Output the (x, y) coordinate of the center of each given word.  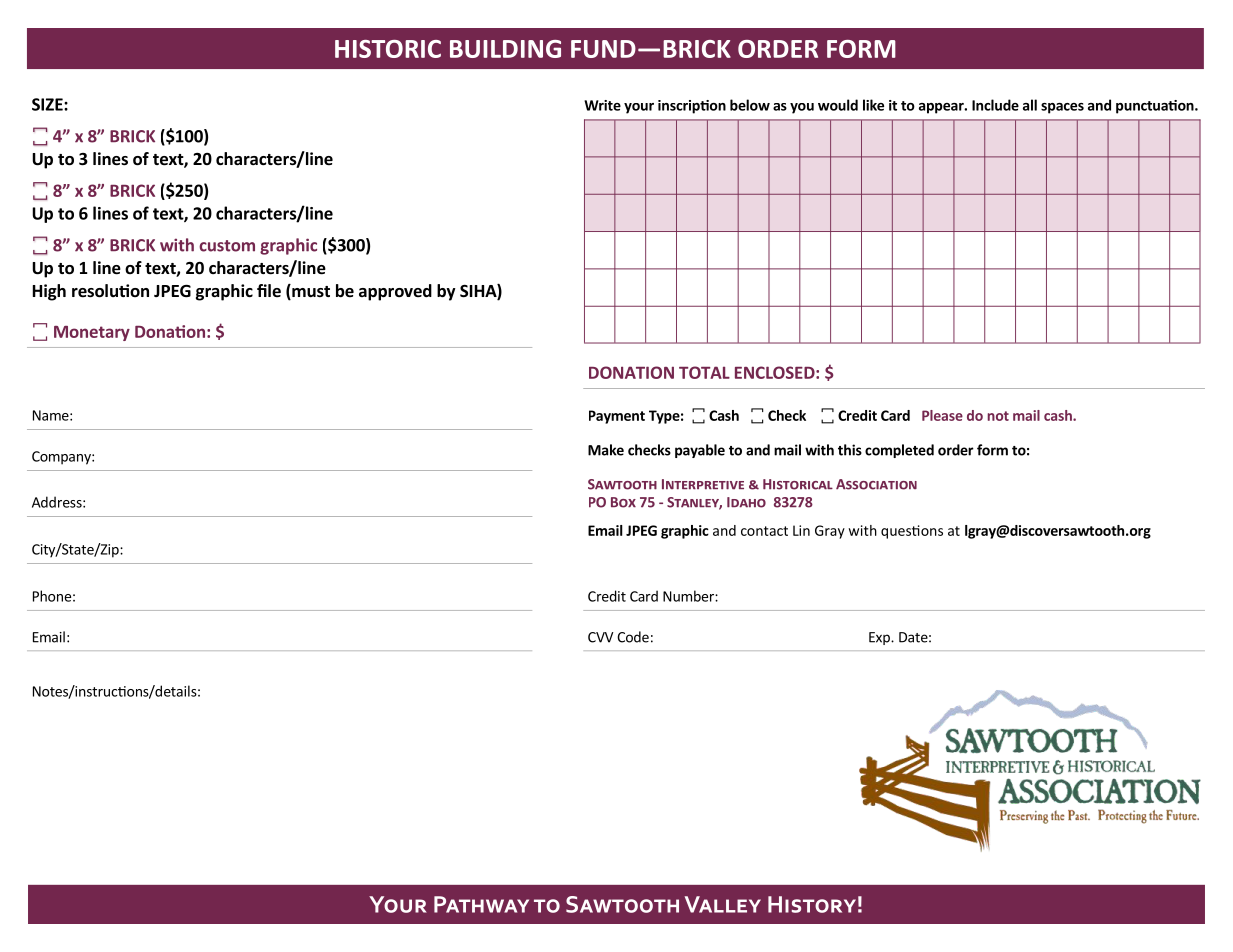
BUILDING (505, 49)
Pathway (481, 904)
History (812, 904)
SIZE (48, 104)
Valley (723, 904)
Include (995, 105)
